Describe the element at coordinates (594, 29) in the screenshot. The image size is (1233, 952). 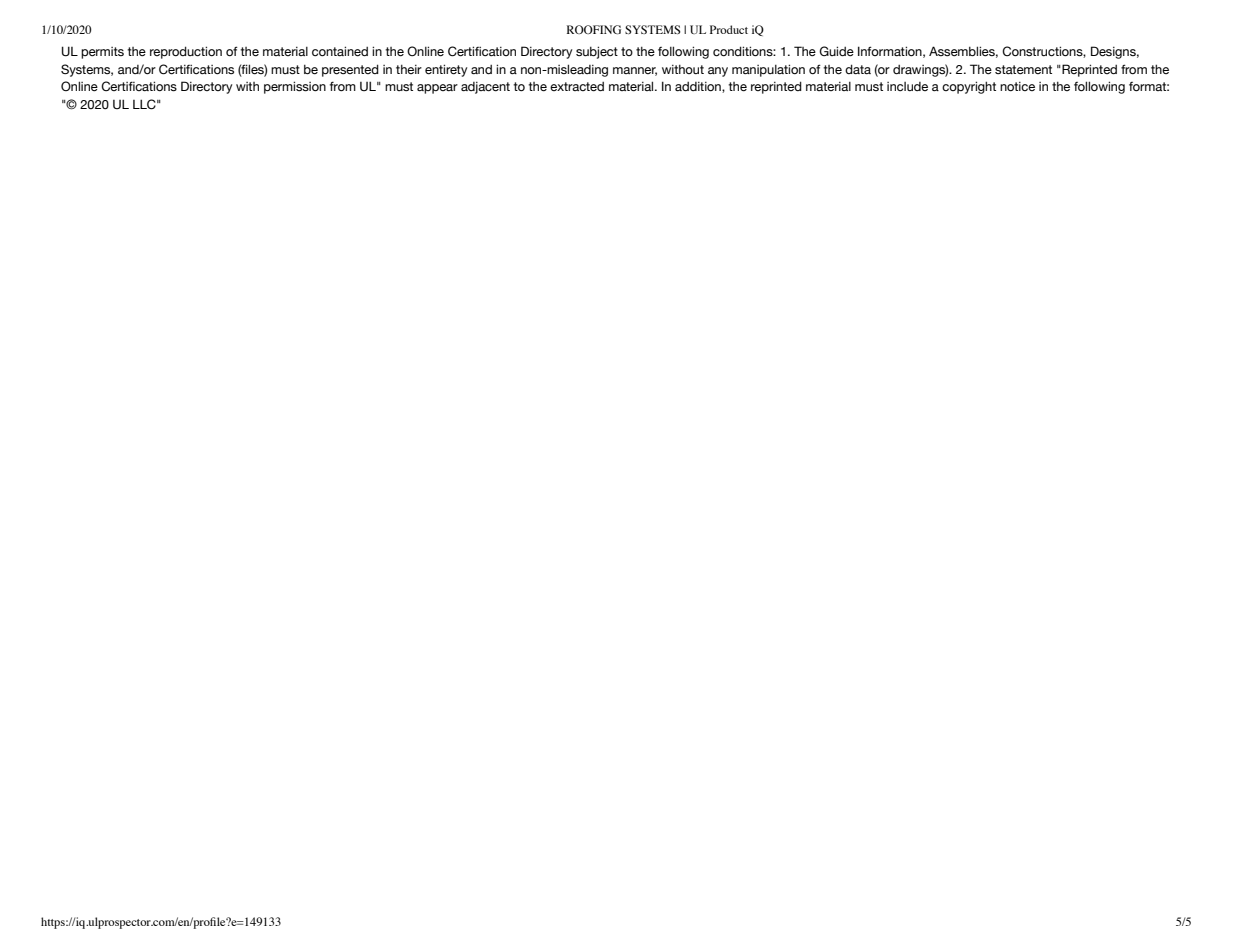
I see `ROOFING` at that location.
